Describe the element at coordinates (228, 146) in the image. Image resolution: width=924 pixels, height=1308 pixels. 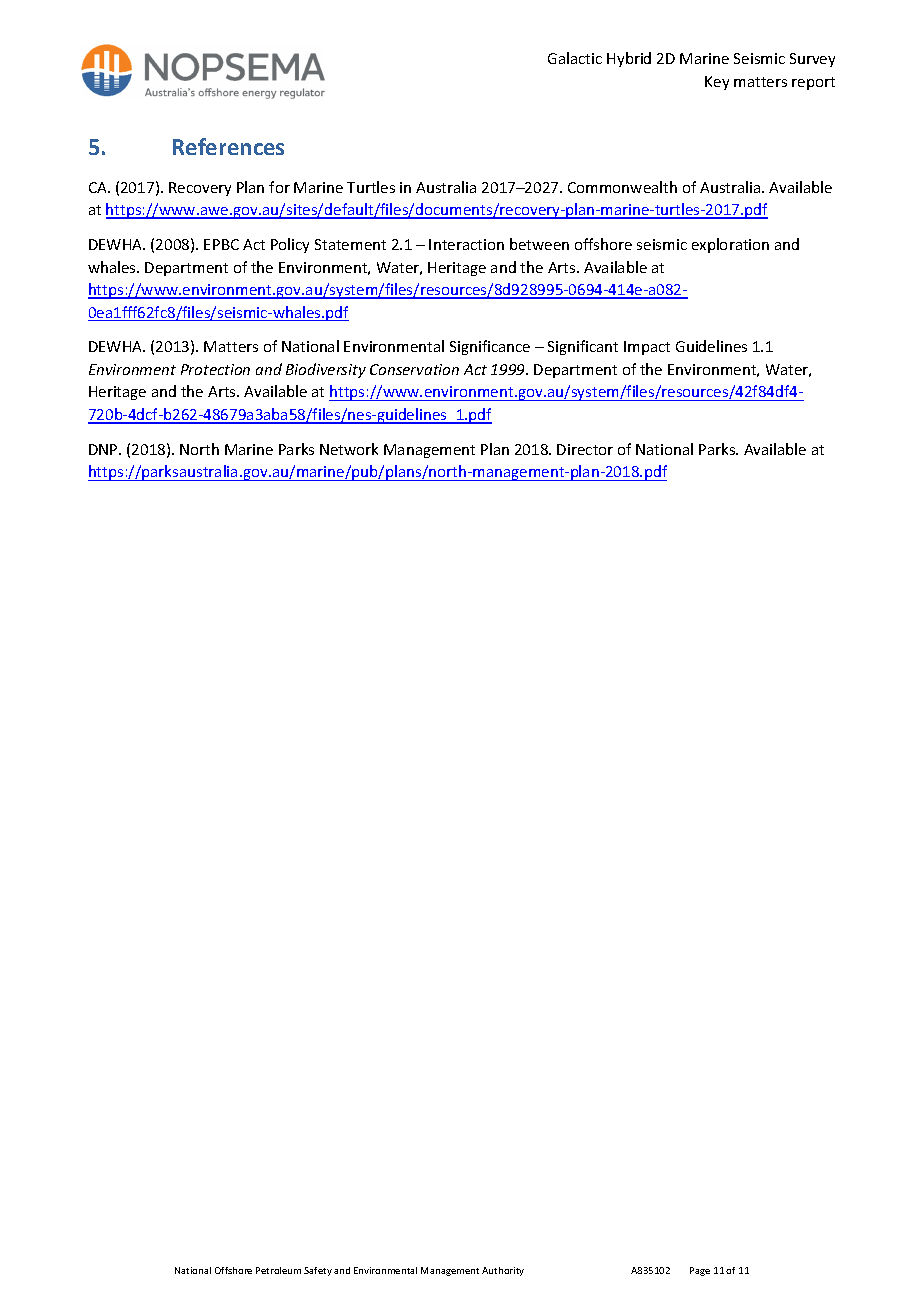
I see `References` at that location.
